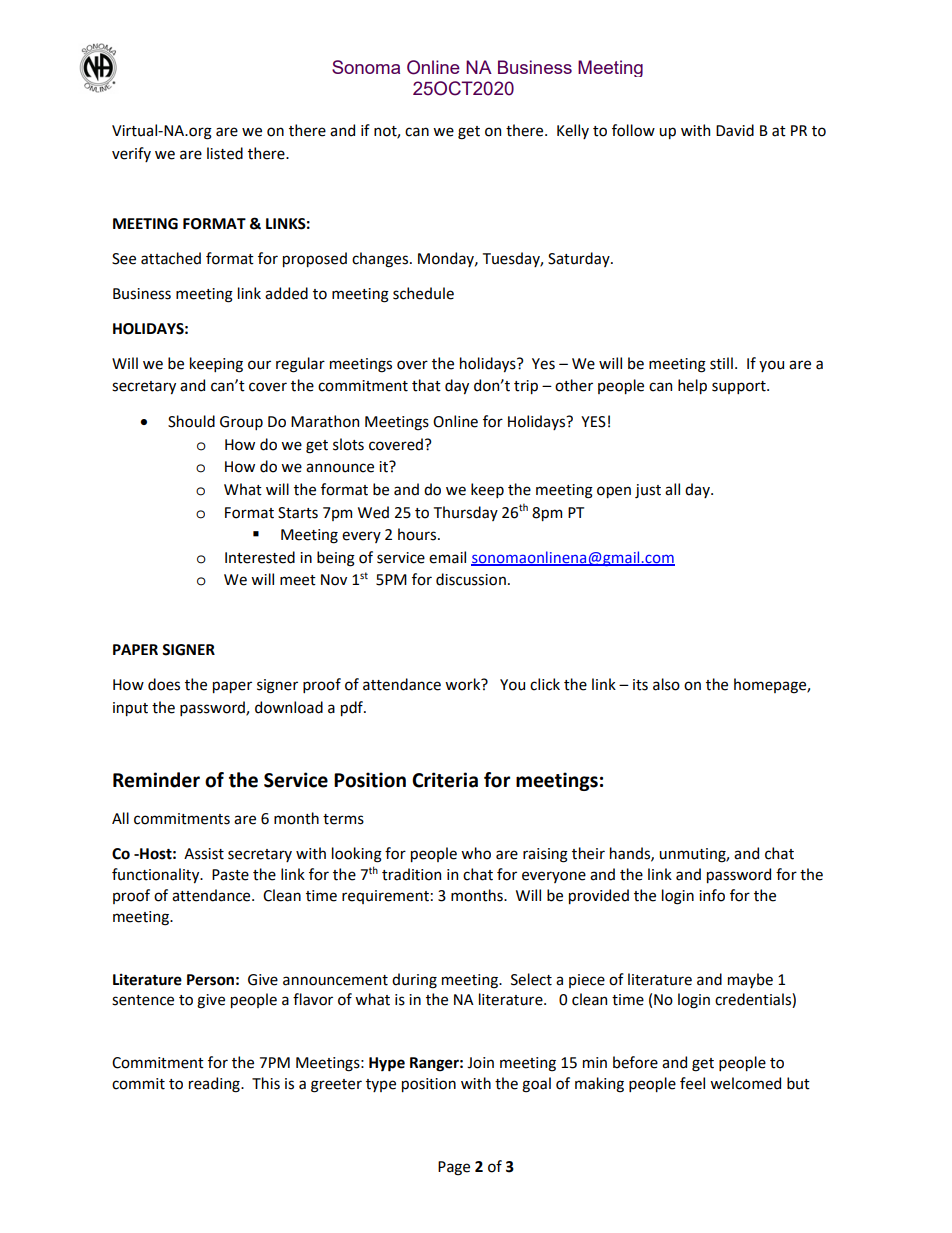 The width and height of the document is (952, 1233). I want to click on Criteria, so click(445, 780).
